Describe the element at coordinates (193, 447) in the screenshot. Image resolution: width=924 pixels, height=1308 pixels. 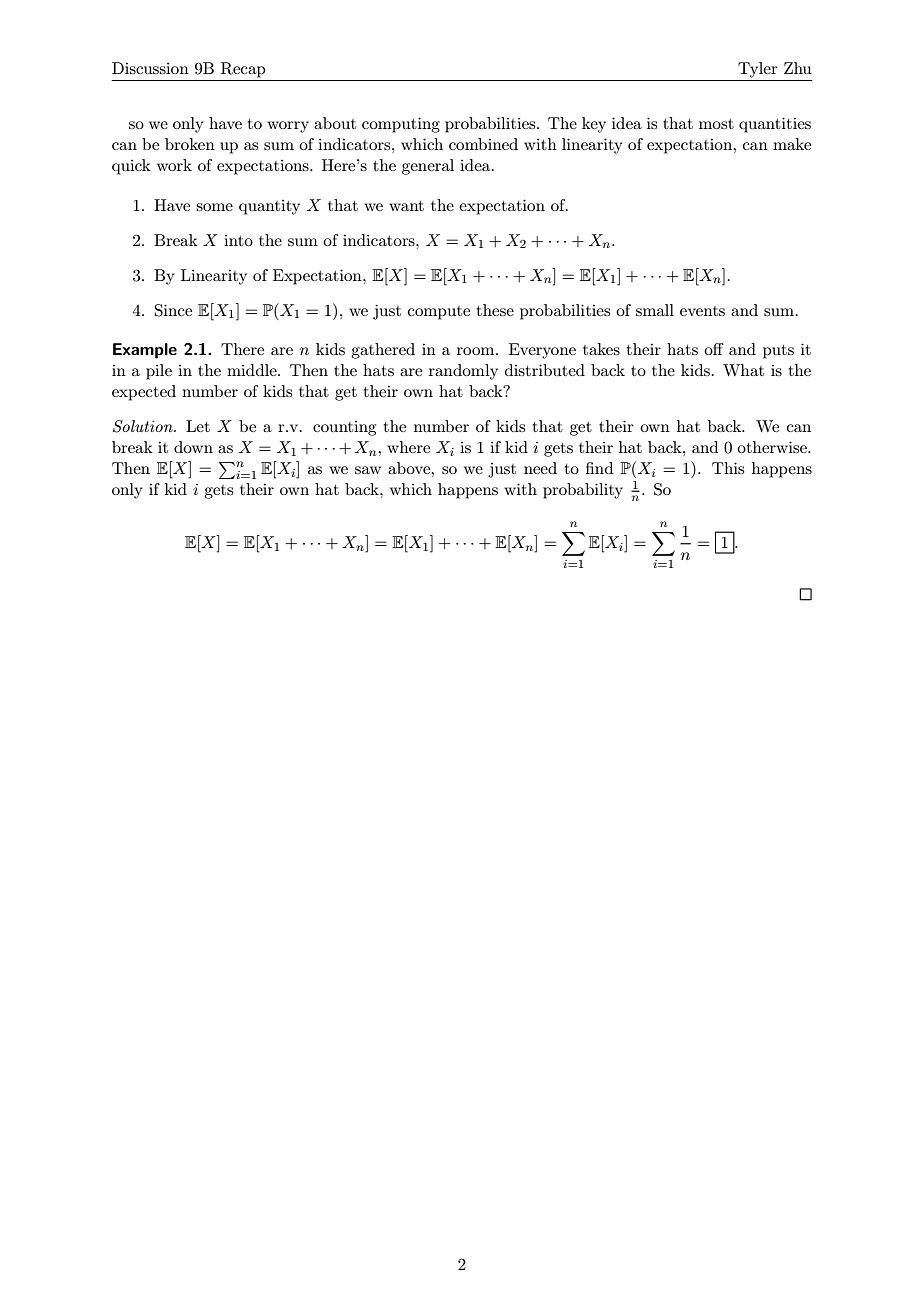
I see `down` at that location.
